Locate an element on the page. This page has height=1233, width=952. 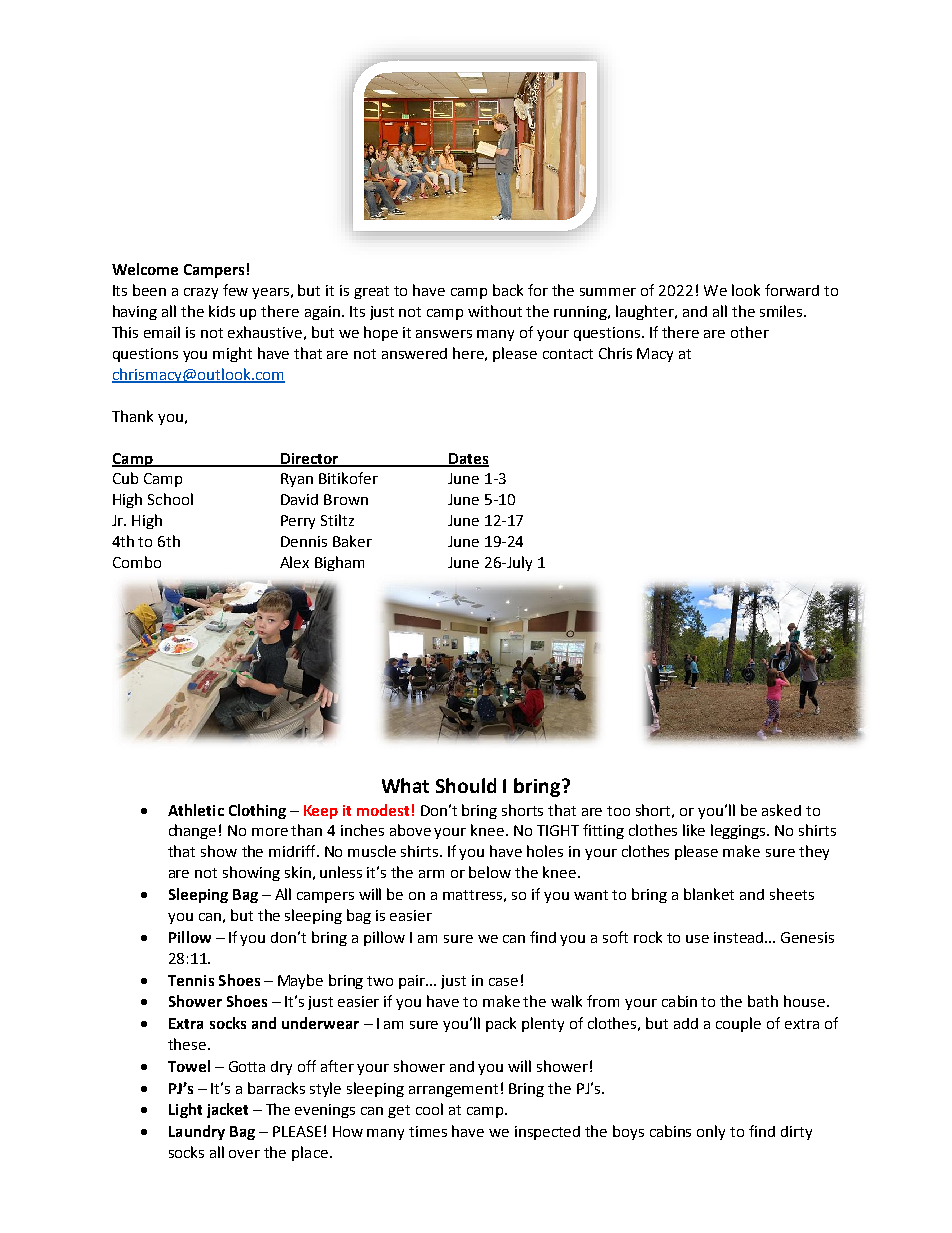
smiles is located at coordinates (782, 311).
